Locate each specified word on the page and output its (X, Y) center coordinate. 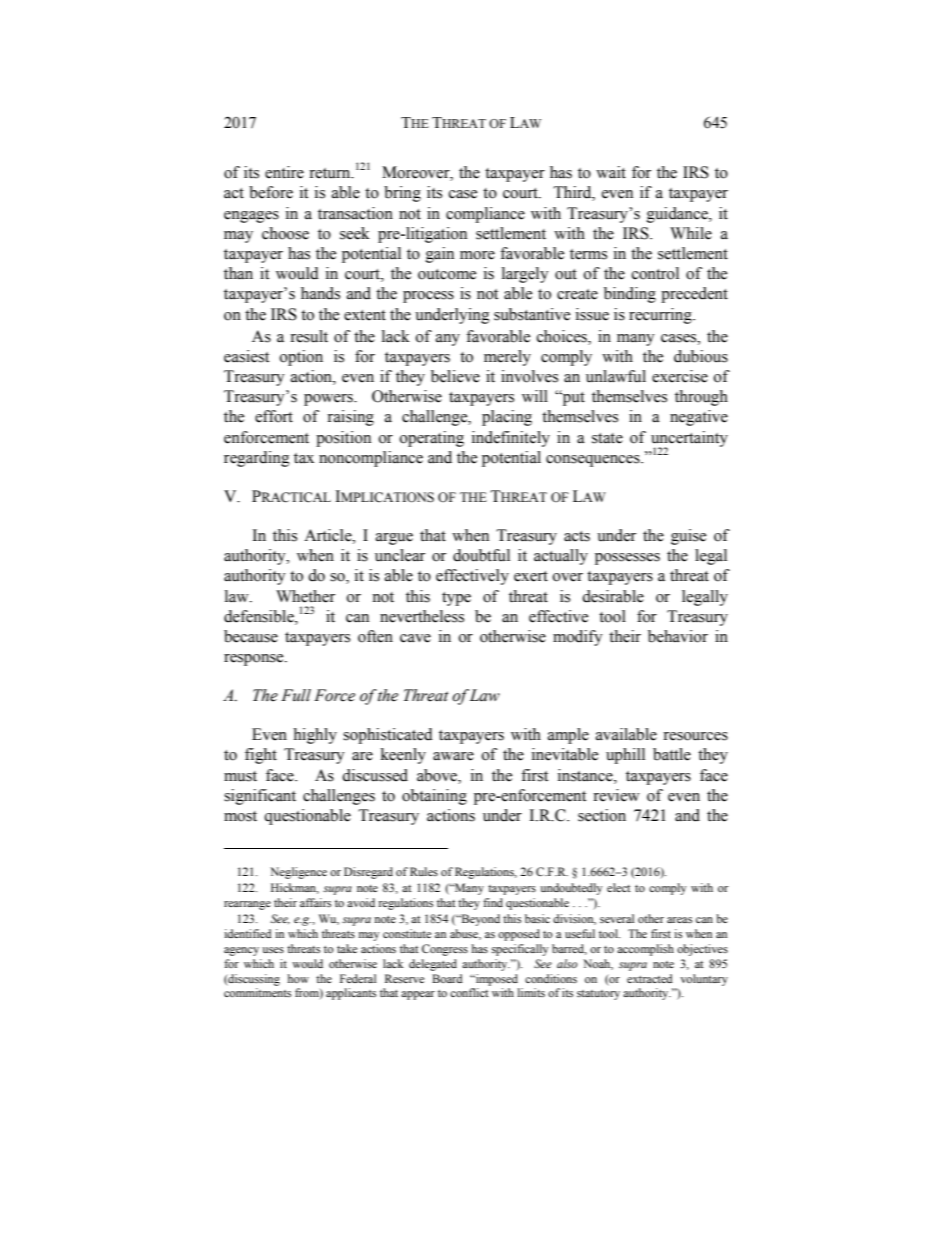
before (271, 192)
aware (453, 756)
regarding (257, 459)
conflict (469, 992)
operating (432, 439)
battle (672, 754)
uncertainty (689, 440)
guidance (678, 215)
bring (402, 194)
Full (296, 695)
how (298, 978)
